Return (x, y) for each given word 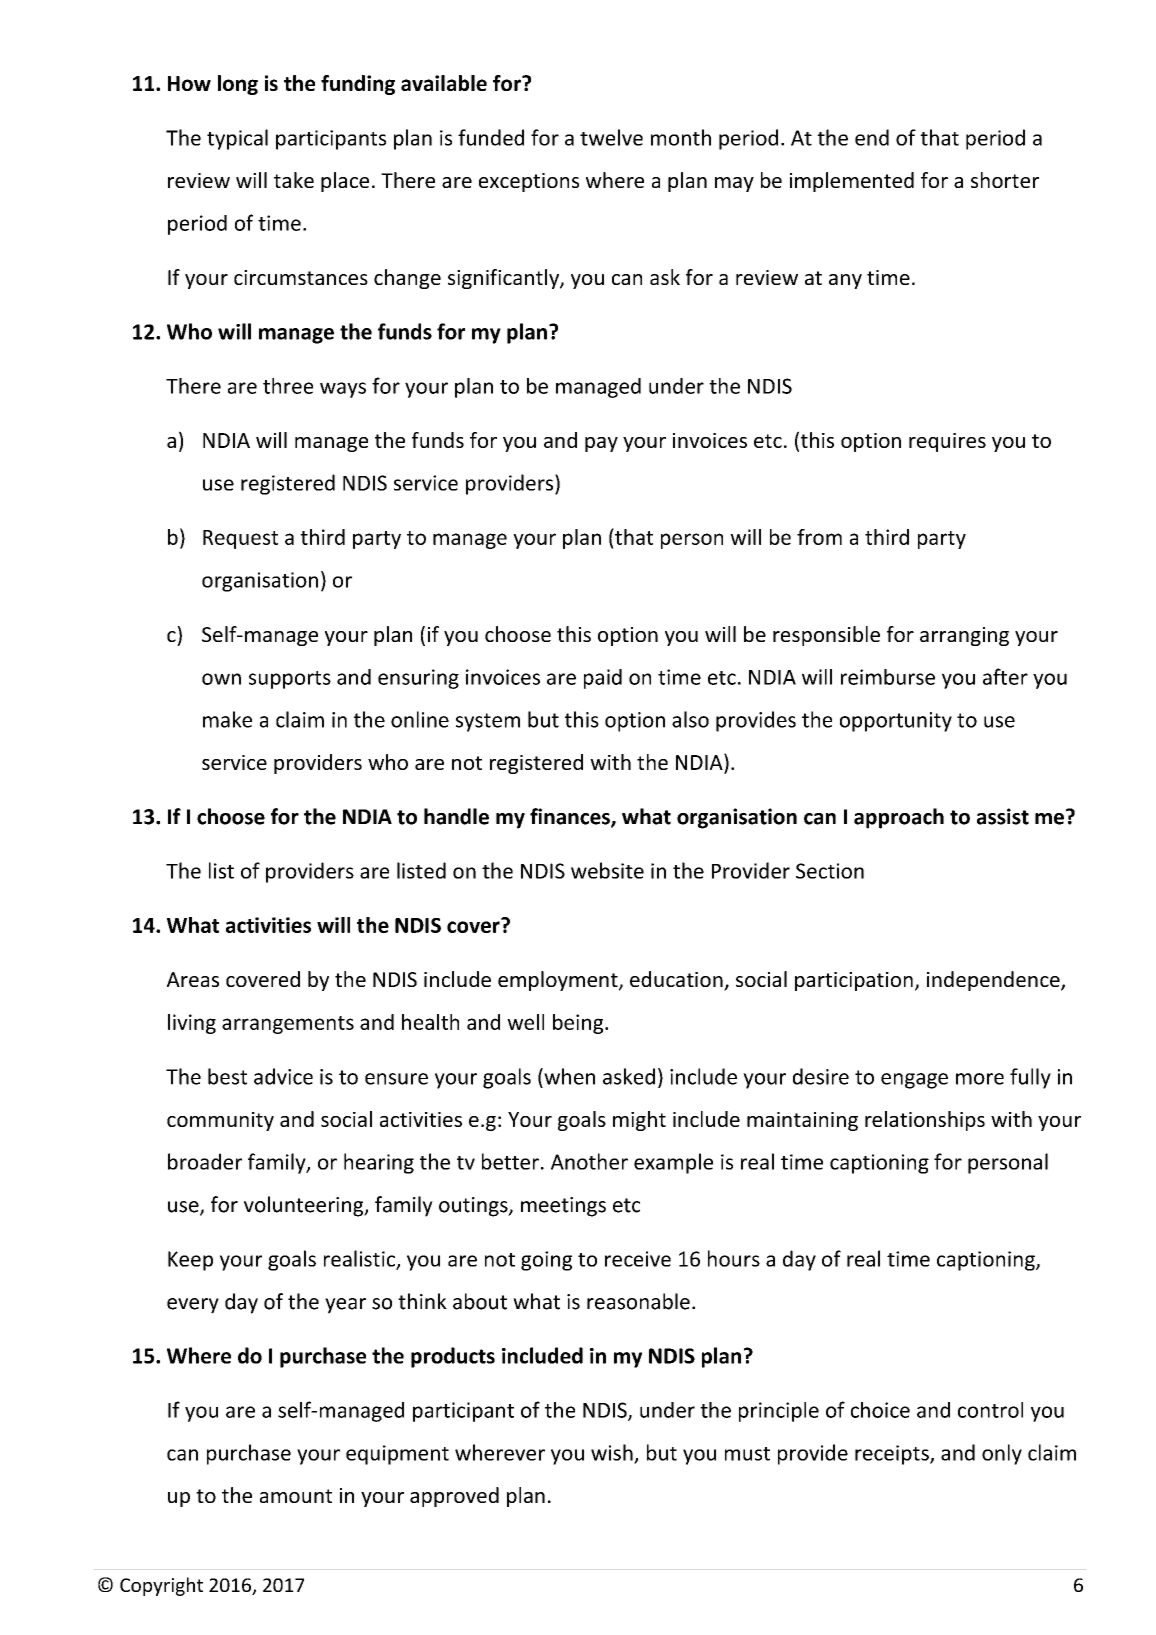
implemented (852, 182)
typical (237, 139)
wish (613, 1453)
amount (296, 1496)
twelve (611, 137)
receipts (893, 1455)
